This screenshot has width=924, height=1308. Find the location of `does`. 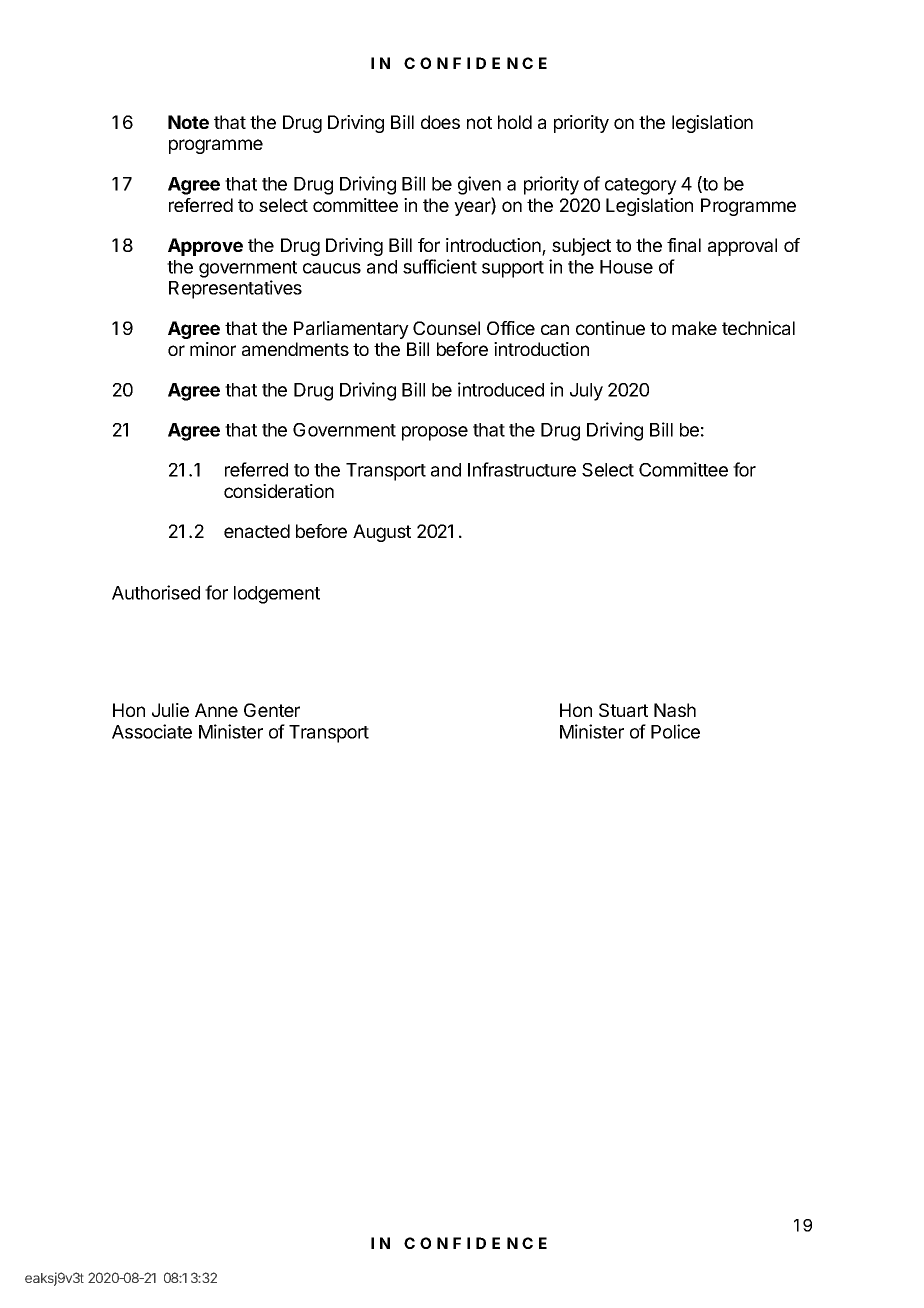

does is located at coordinates (440, 122).
